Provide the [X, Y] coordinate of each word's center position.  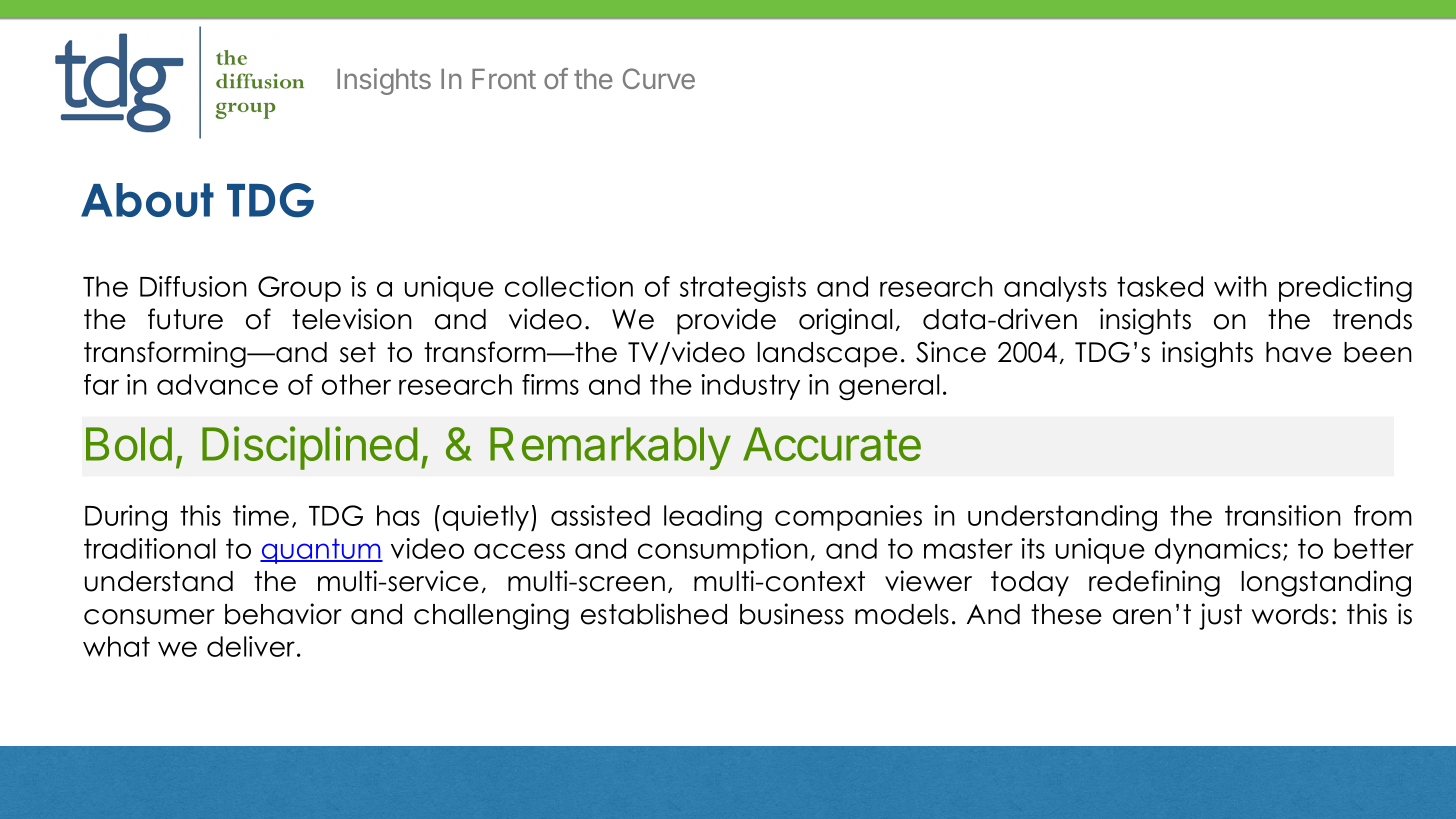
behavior [283, 614]
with [1240, 286]
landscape [827, 355]
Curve [659, 78]
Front [504, 79]
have [1299, 352]
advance [217, 384]
